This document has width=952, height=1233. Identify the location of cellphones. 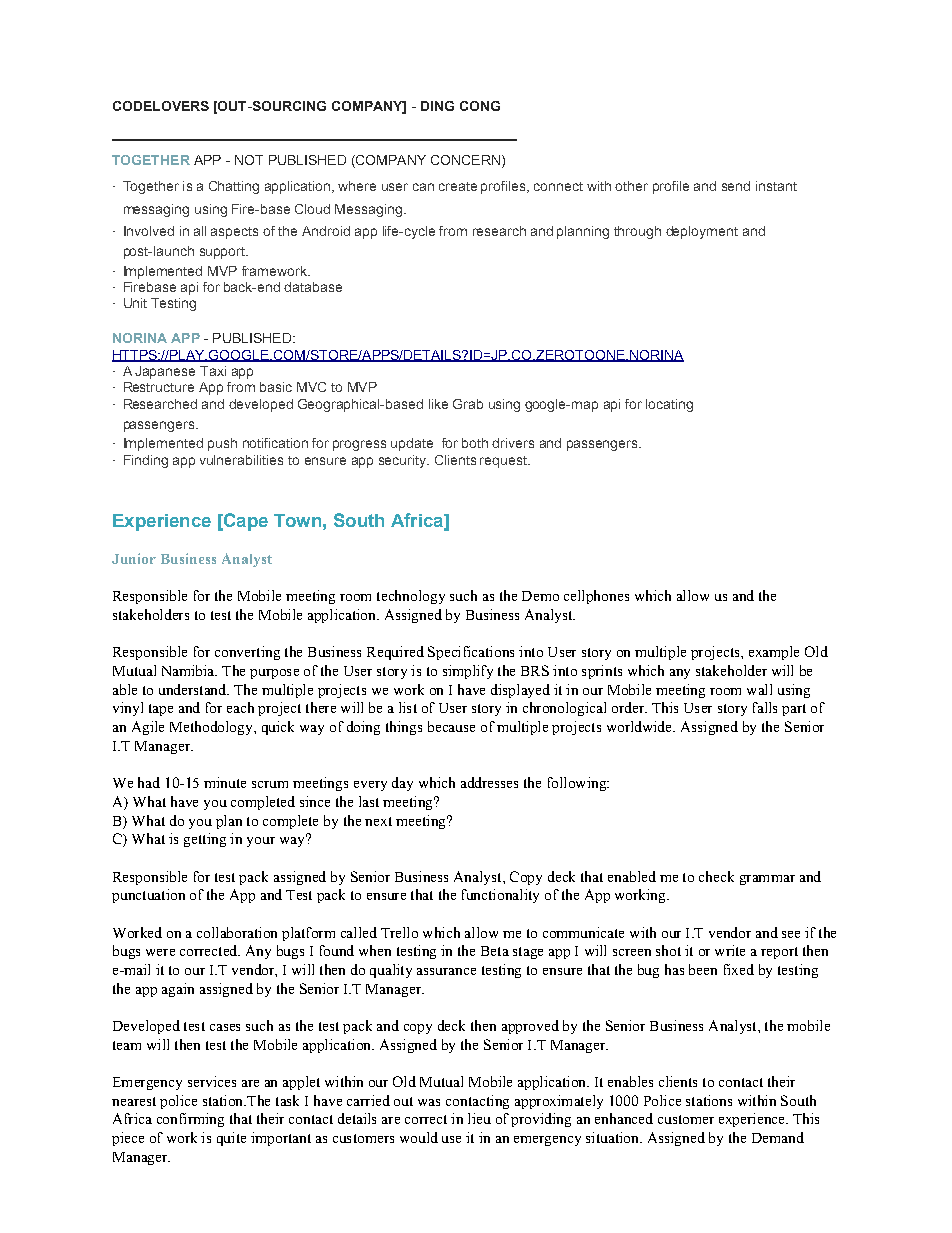
(596, 597).
